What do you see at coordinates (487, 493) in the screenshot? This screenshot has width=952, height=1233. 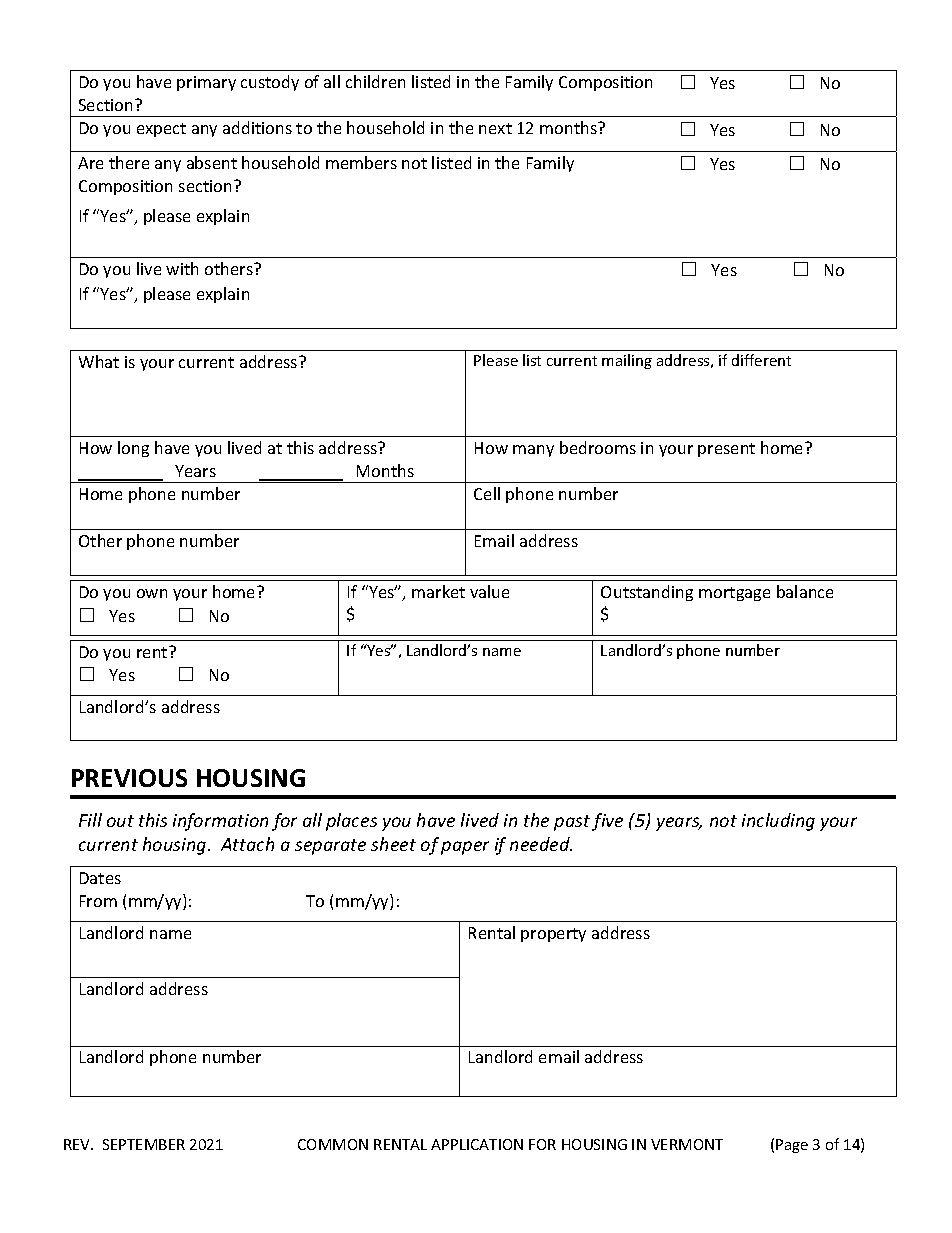 I see `Cell` at bounding box center [487, 493].
